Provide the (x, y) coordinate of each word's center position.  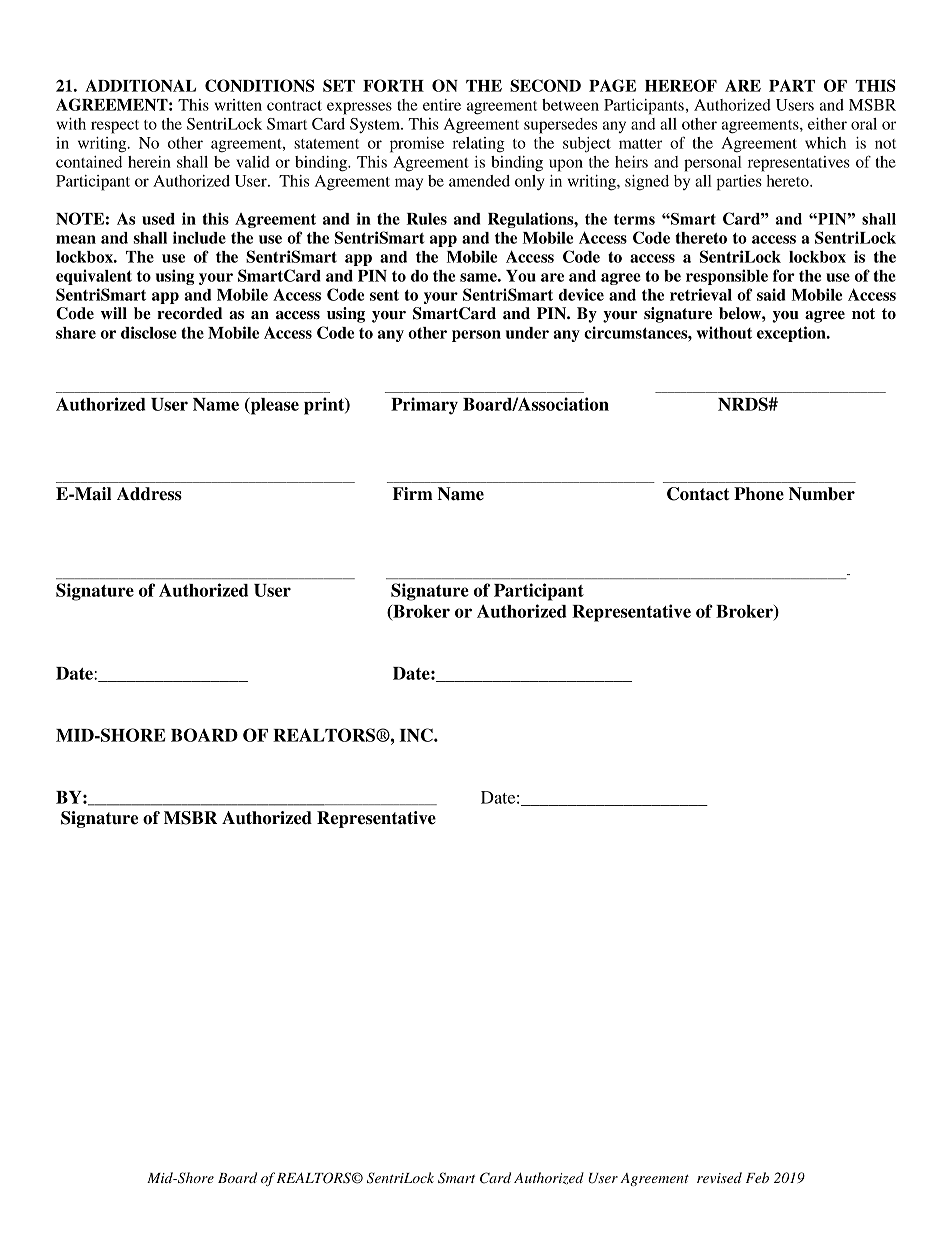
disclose (149, 332)
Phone (759, 494)
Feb (757, 1177)
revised (719, 1177)
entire (442, 105)
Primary (424, 406)
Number (822, 494)
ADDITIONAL (140, 85)
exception (792, 334)
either (827, 124)
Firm (413, 493)
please (273, 406)
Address (149, 494)
